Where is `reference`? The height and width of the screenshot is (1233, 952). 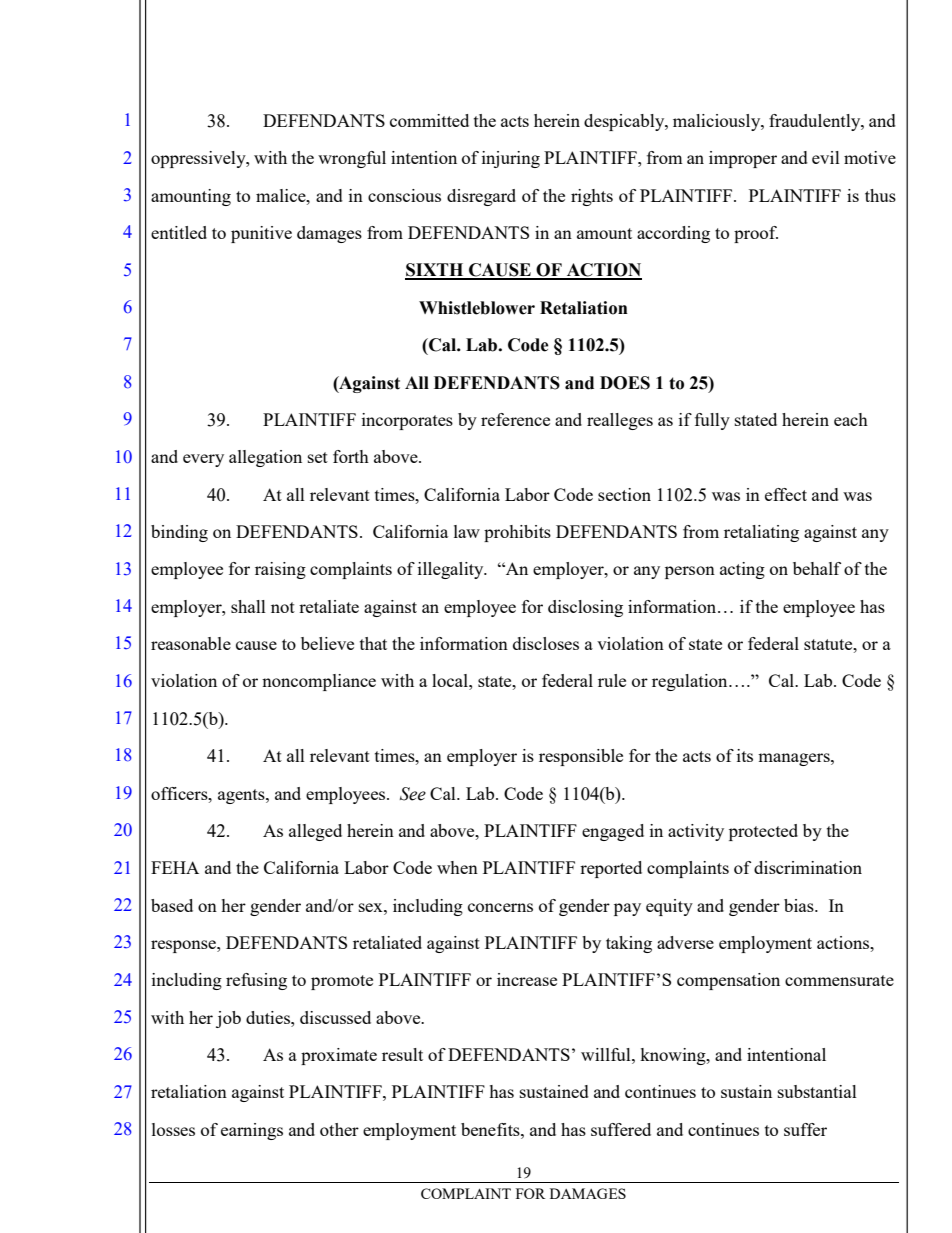 reference is located at coordinates (515, 419).
